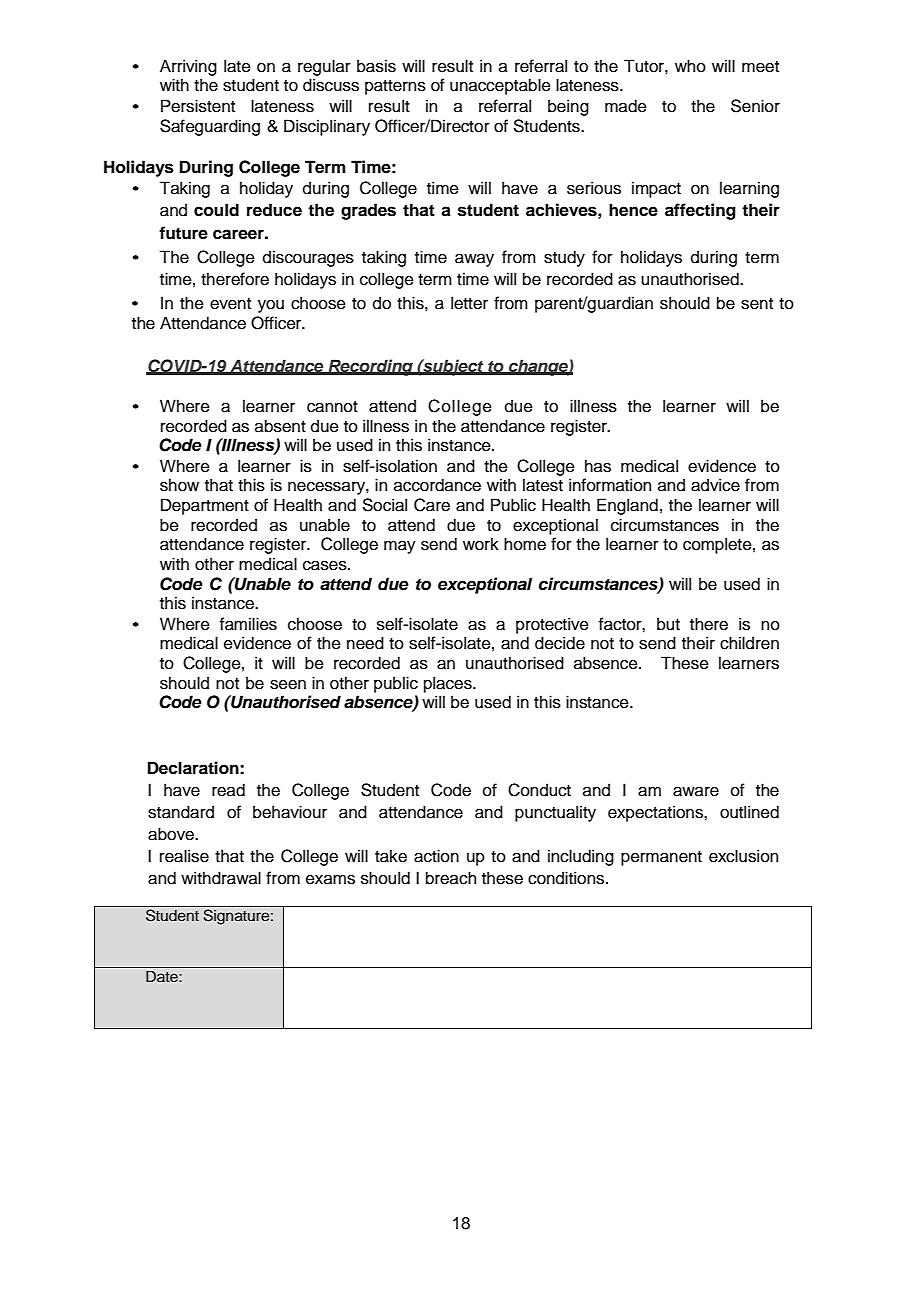 Image resolution: width=924 pixels, height=1308 pixels. I want to click on who, so click(690, 66).
